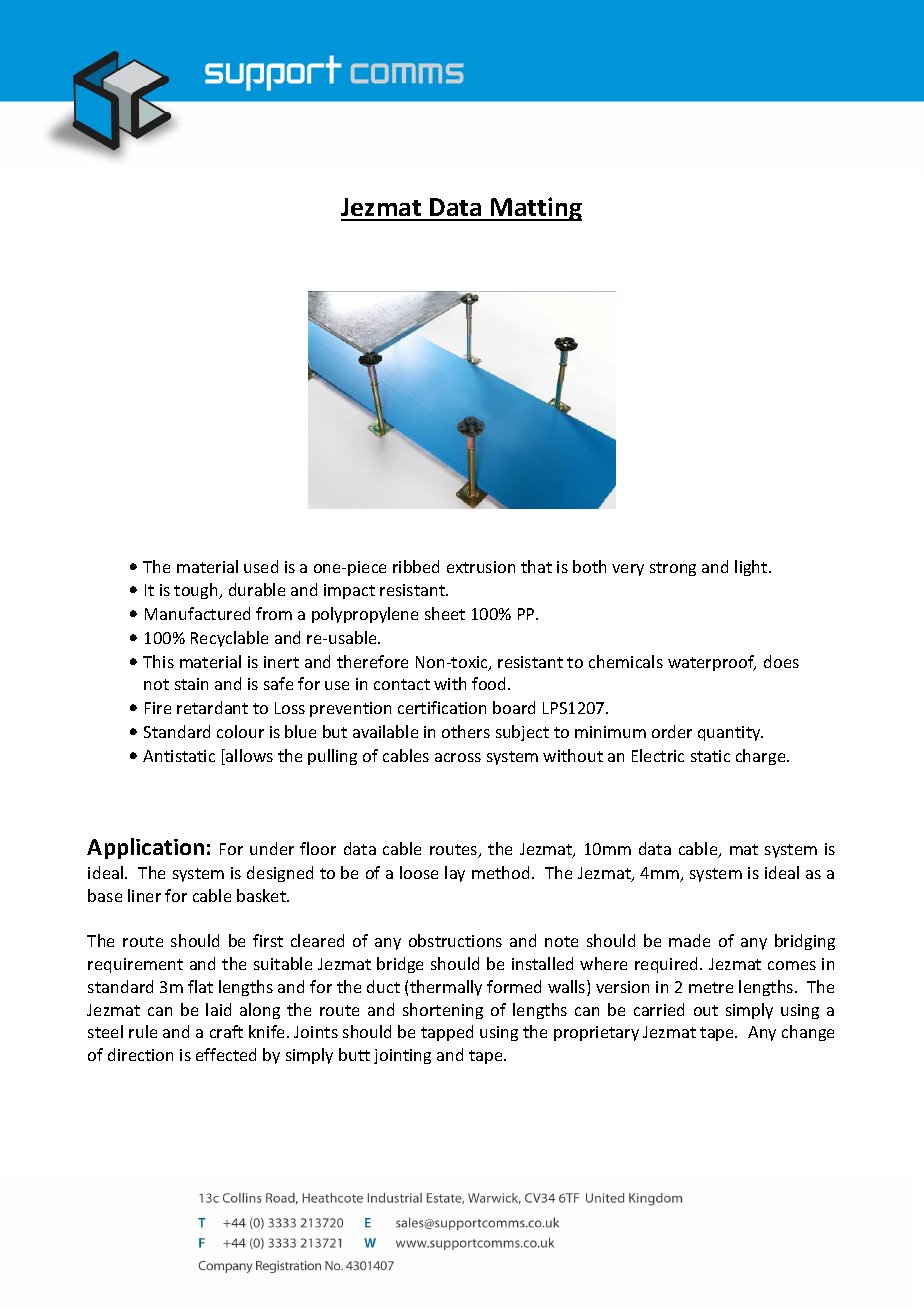 This screenshot has width=924, height=1308. What do you see at coordinates (226, 1031) in the screenshot?
I see `craft` at bounding box center [226, 1031].
